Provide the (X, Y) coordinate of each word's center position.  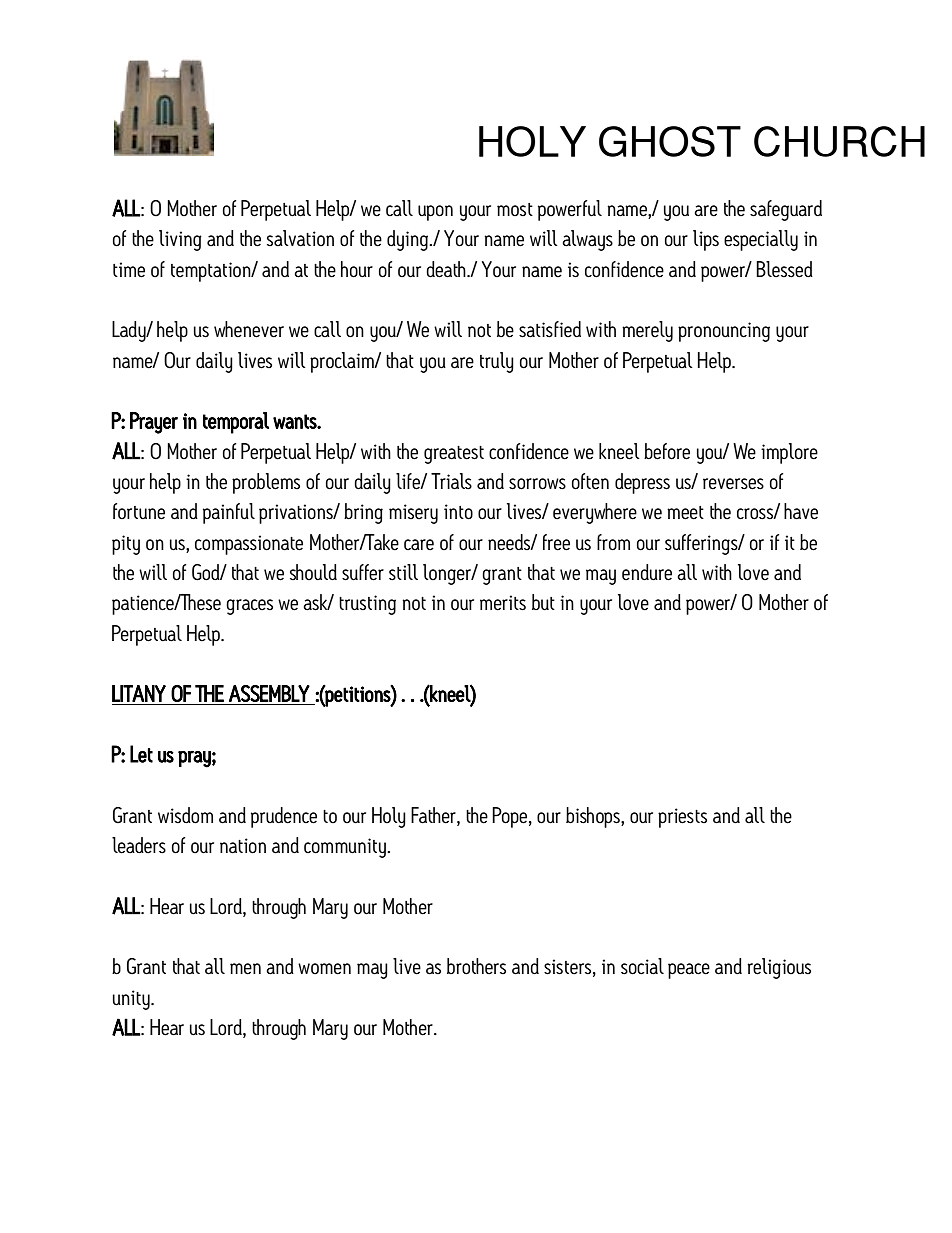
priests (682, 818)
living (180, 240)
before (667, 451)
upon (435, 213)
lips (706, 240)
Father (434, 816)
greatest (454, 455)
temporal (236, 423)
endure (647, 572)
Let (141, 754)
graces (249, 607)
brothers (476, 966)
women (324, 969)
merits (503, 603)
